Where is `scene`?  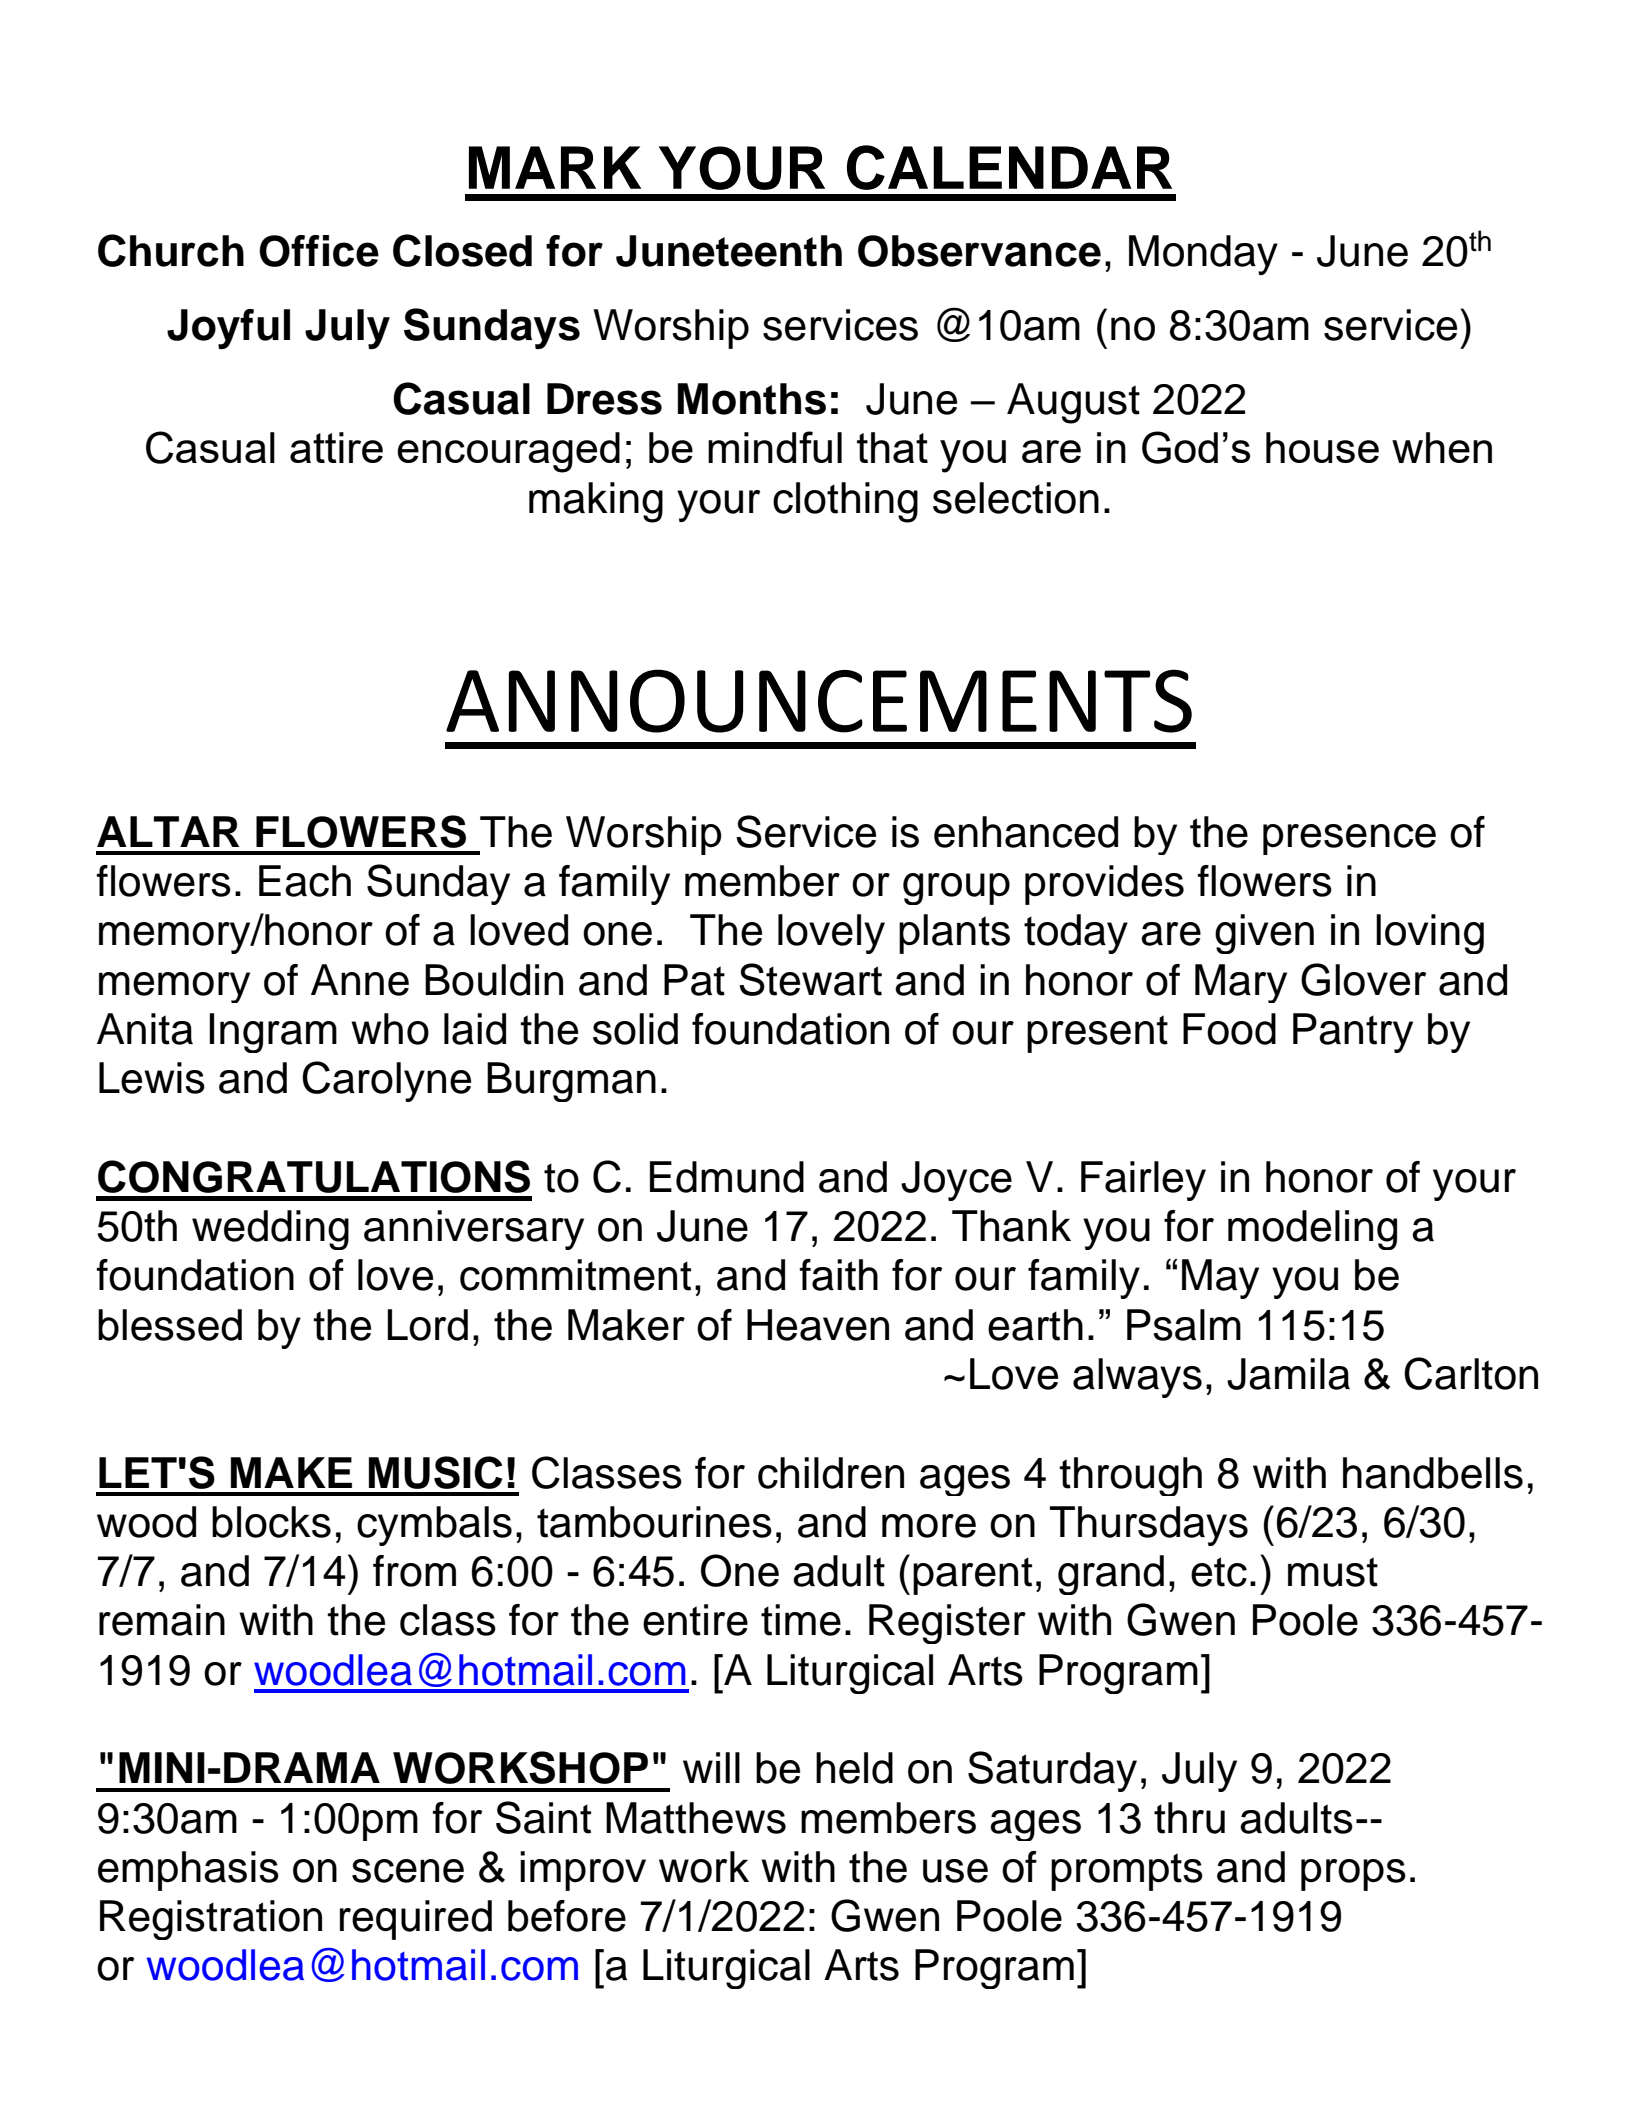
scene is located at coordinates (408, 1871).
